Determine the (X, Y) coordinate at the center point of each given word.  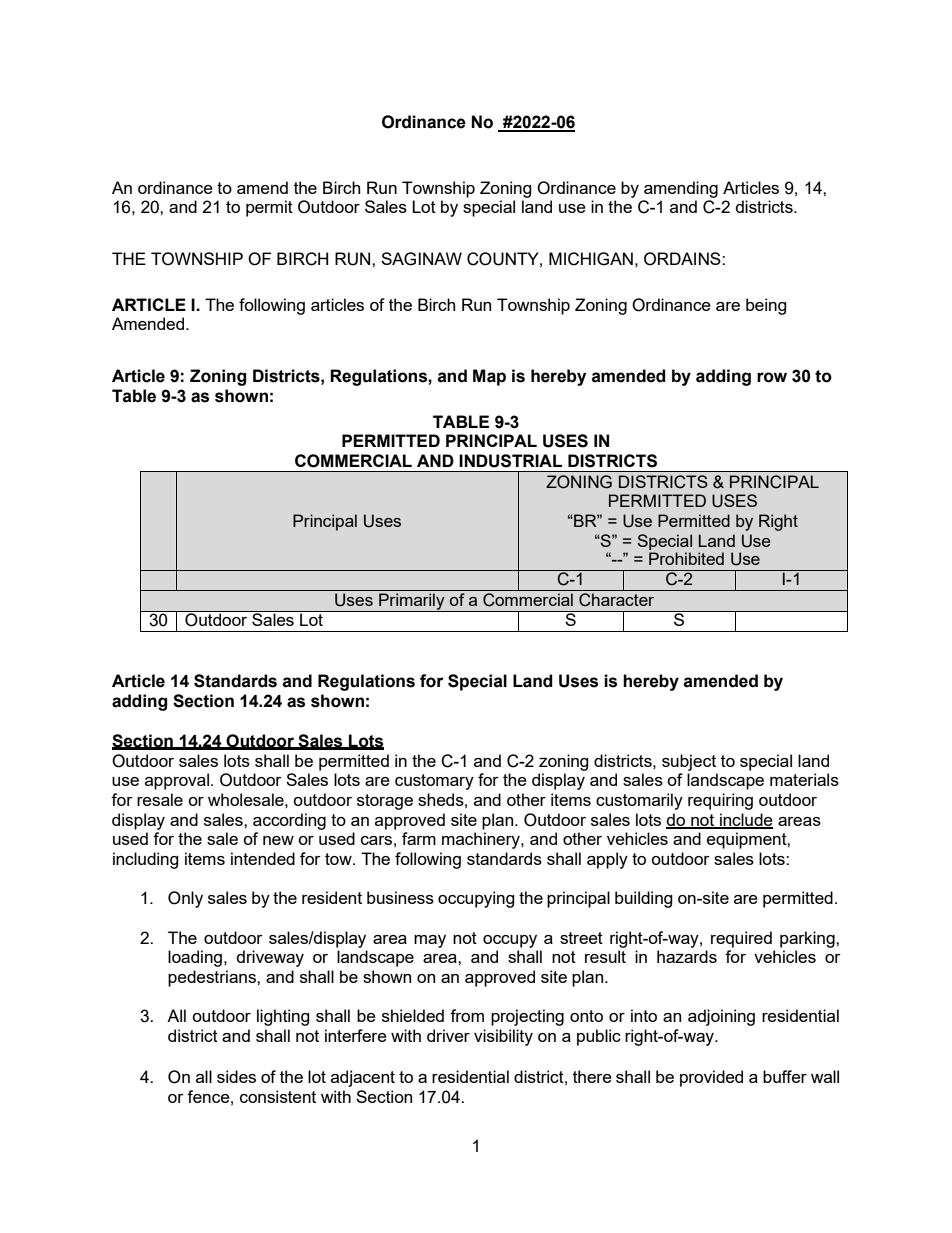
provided (711, 1078)
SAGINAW (421, 259)
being (766, 306)
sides (236, 1076)
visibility (503, 1037)
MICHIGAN (591, 259)
